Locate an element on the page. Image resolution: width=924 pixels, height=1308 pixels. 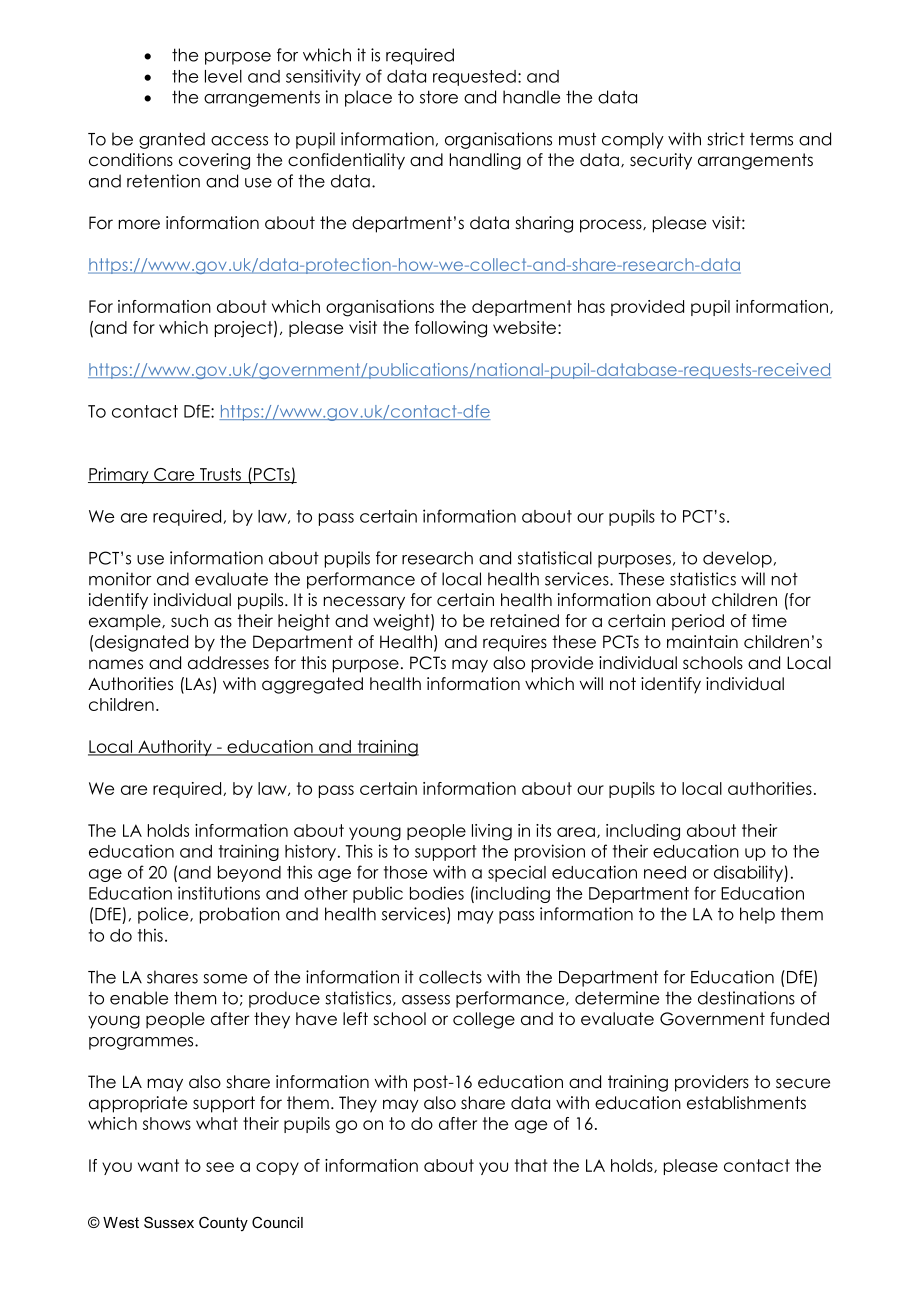
Trusts is located at coordinates (220, 475).
